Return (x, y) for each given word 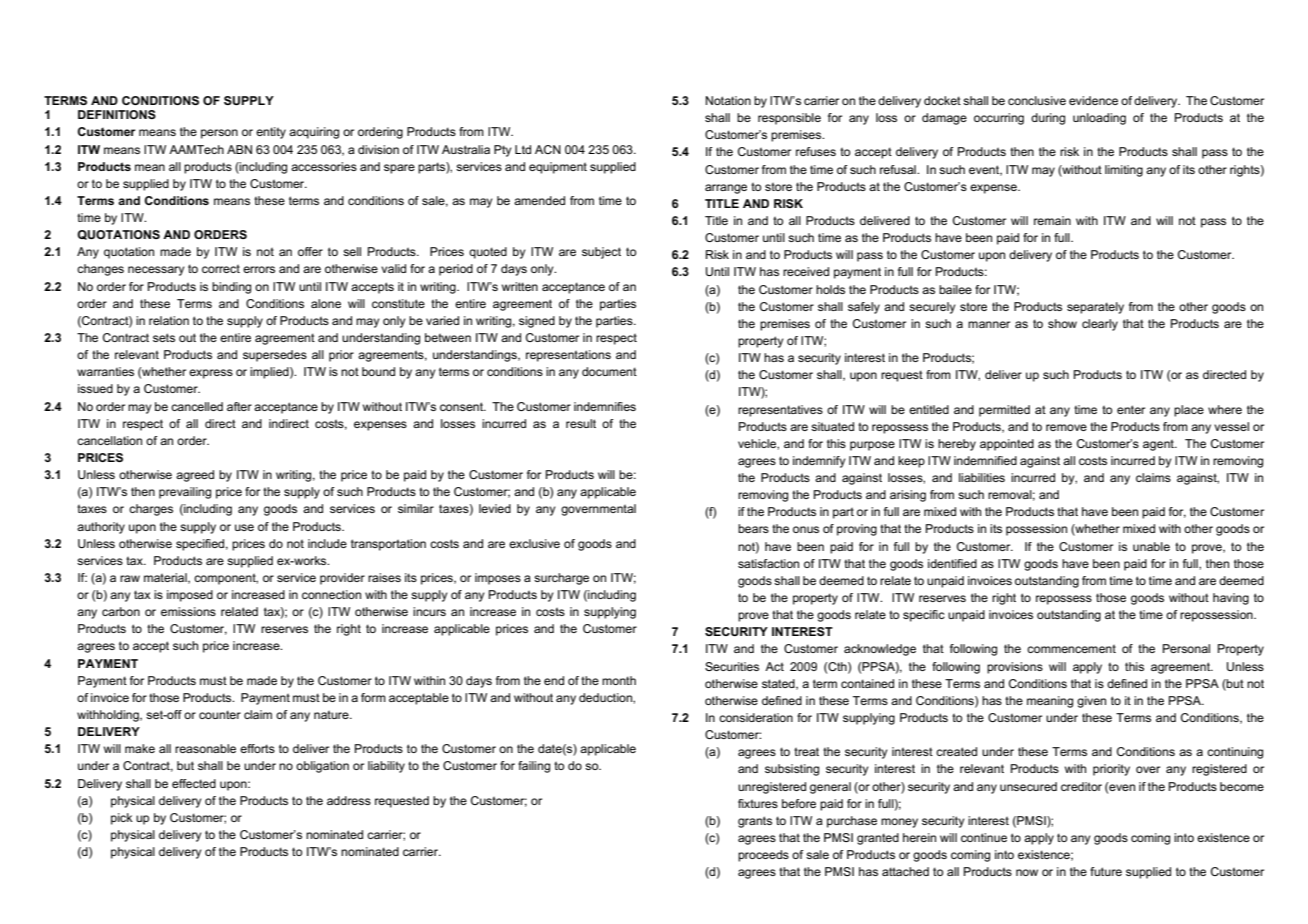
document (609, 371)
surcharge (561, 579)
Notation (728, 100)
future (1106, 871)
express (211, 374)
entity (271, 133)
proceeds (763, 856)
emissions (188, 611)
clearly (1100, 325)
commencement (1071, 648)
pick (122, 819)
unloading (1099, 119)
